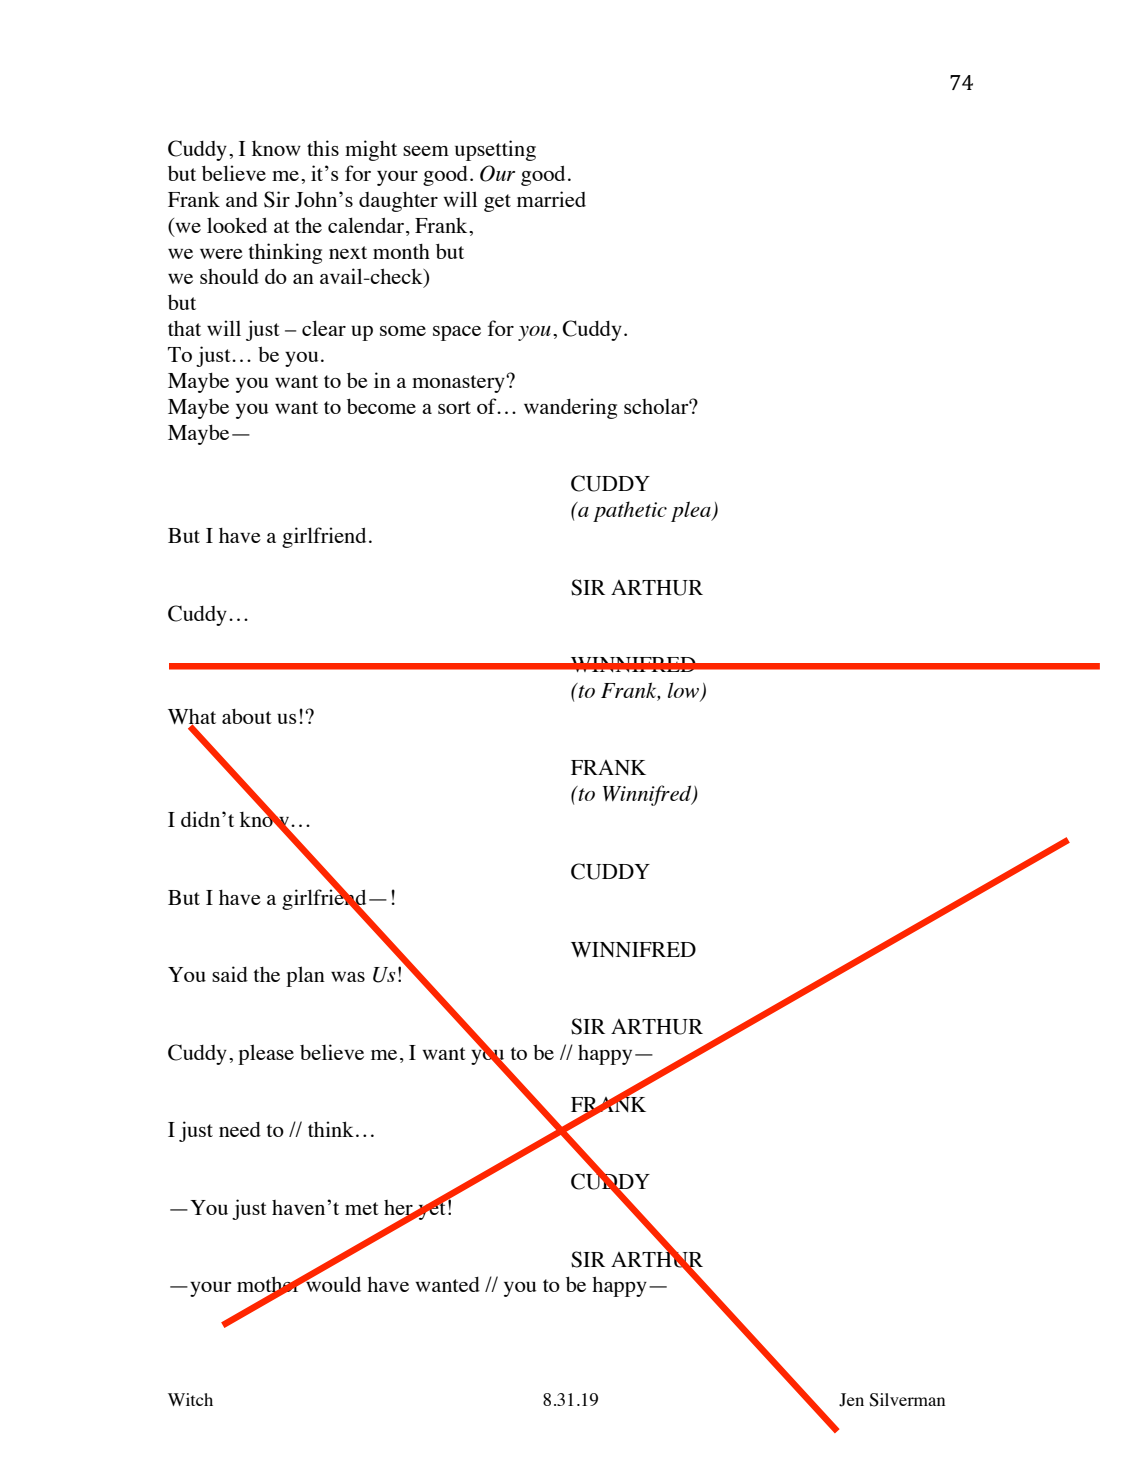  I want to click on plan, so click(305, 976).
